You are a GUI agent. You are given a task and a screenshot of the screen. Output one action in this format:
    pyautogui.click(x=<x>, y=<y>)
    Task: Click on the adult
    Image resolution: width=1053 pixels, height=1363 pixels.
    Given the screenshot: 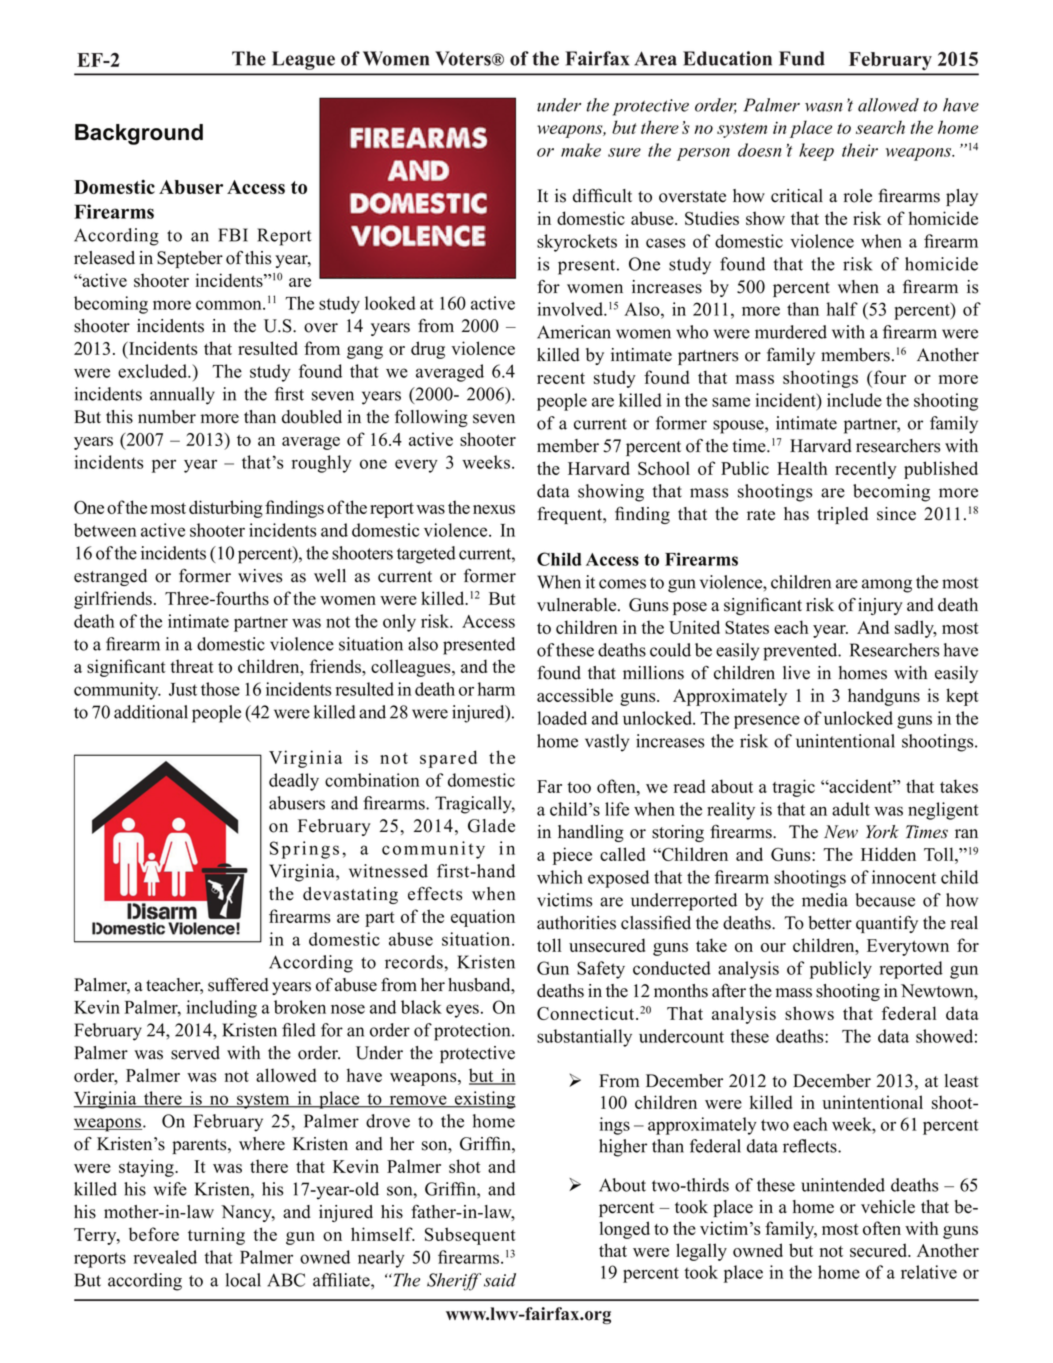 What is the action you would take?
    pyautogui.click(x=851, y=809)
